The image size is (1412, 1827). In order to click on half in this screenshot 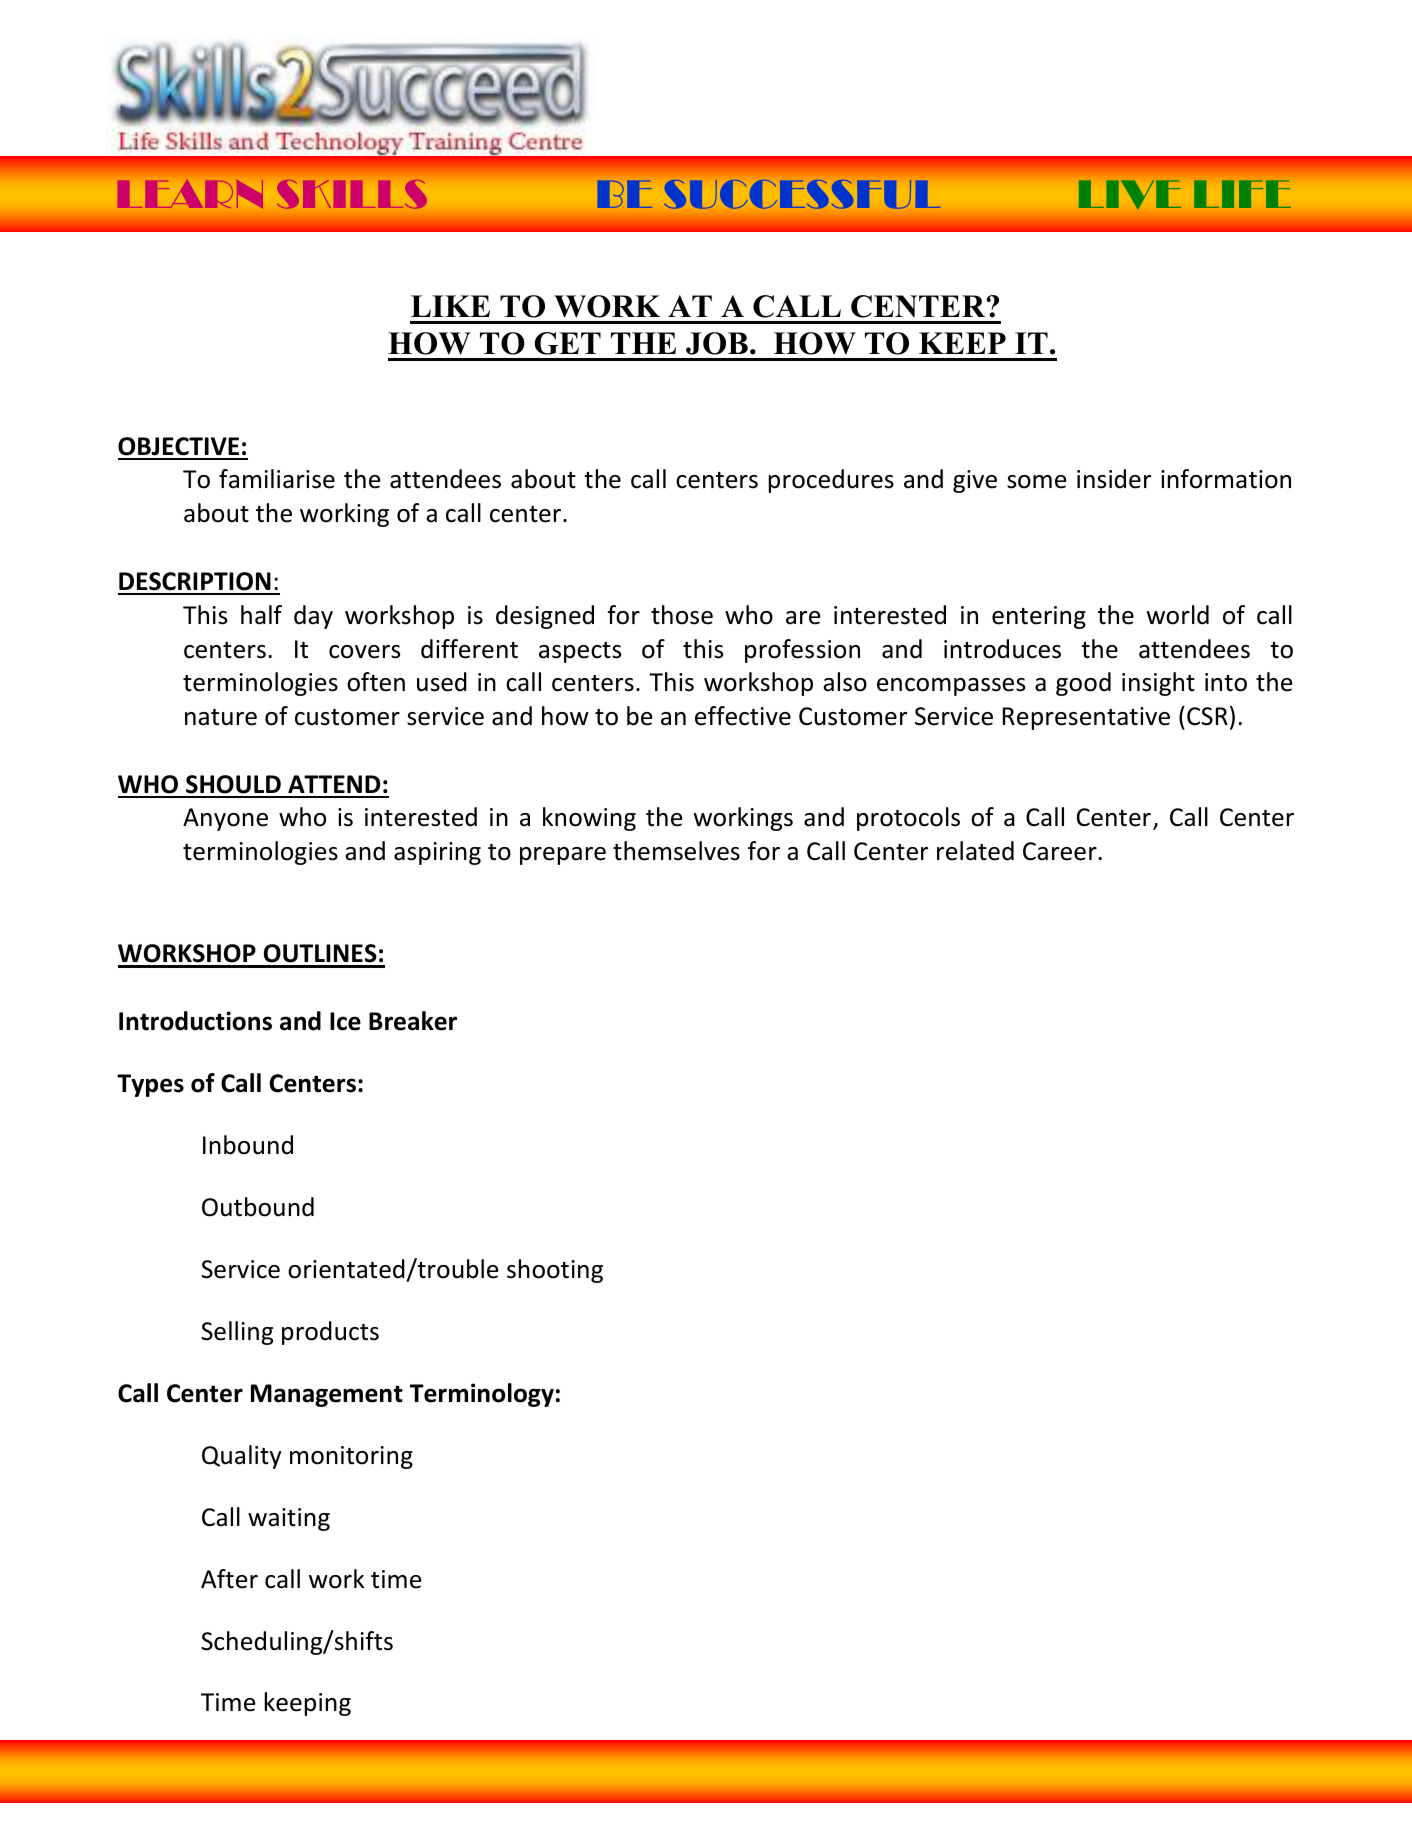, I will do `click(261, 615)`.
